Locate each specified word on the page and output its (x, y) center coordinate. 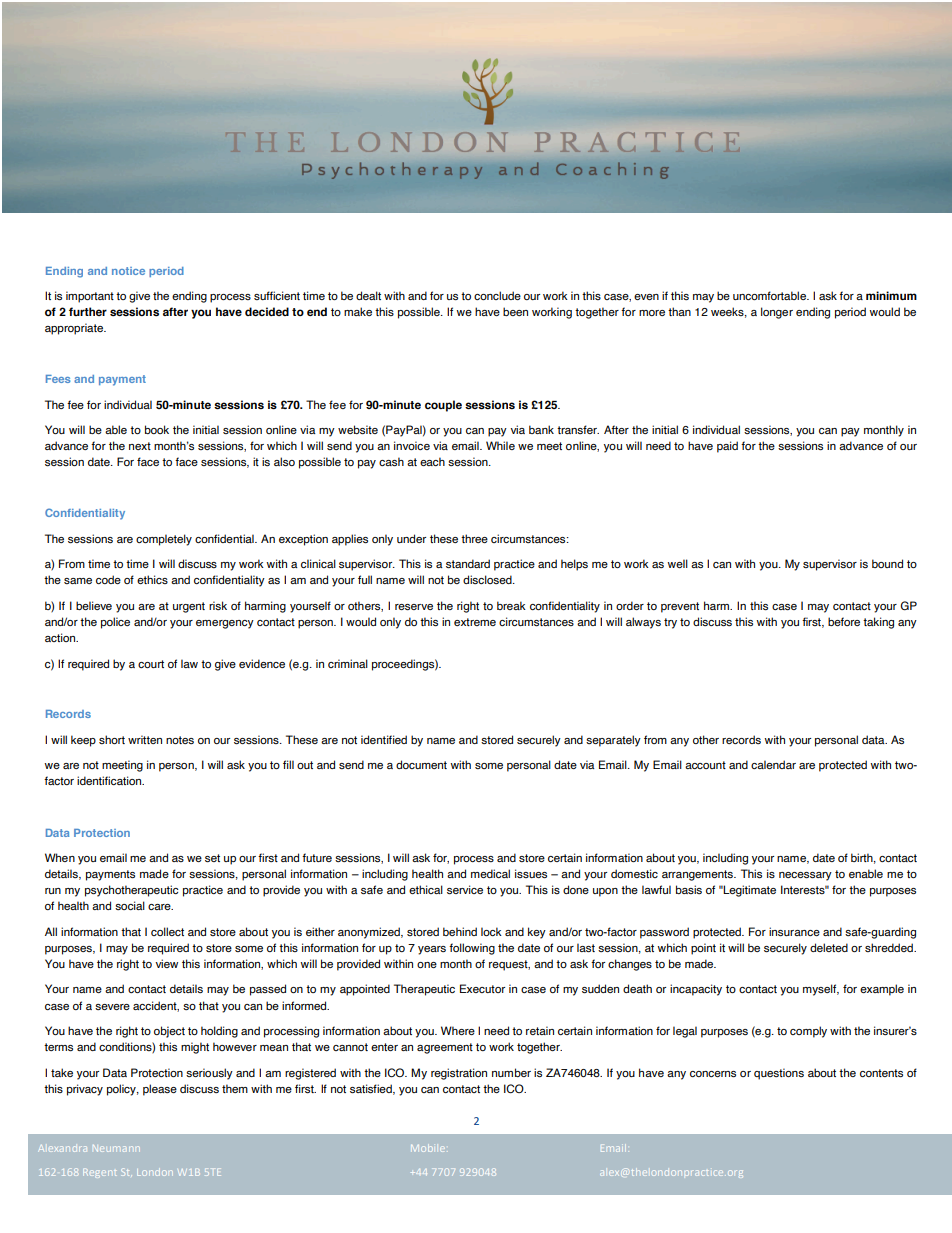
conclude (497, 295)
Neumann (116, 1148)
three (474, 538)
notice (128, 271)
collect (167, 931)
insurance (794, 932)
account (705, 765)
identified (384, 739)
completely (164, 540)
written (145, 739)
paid (727, 447)
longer (777, 313)
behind (460, 931)
